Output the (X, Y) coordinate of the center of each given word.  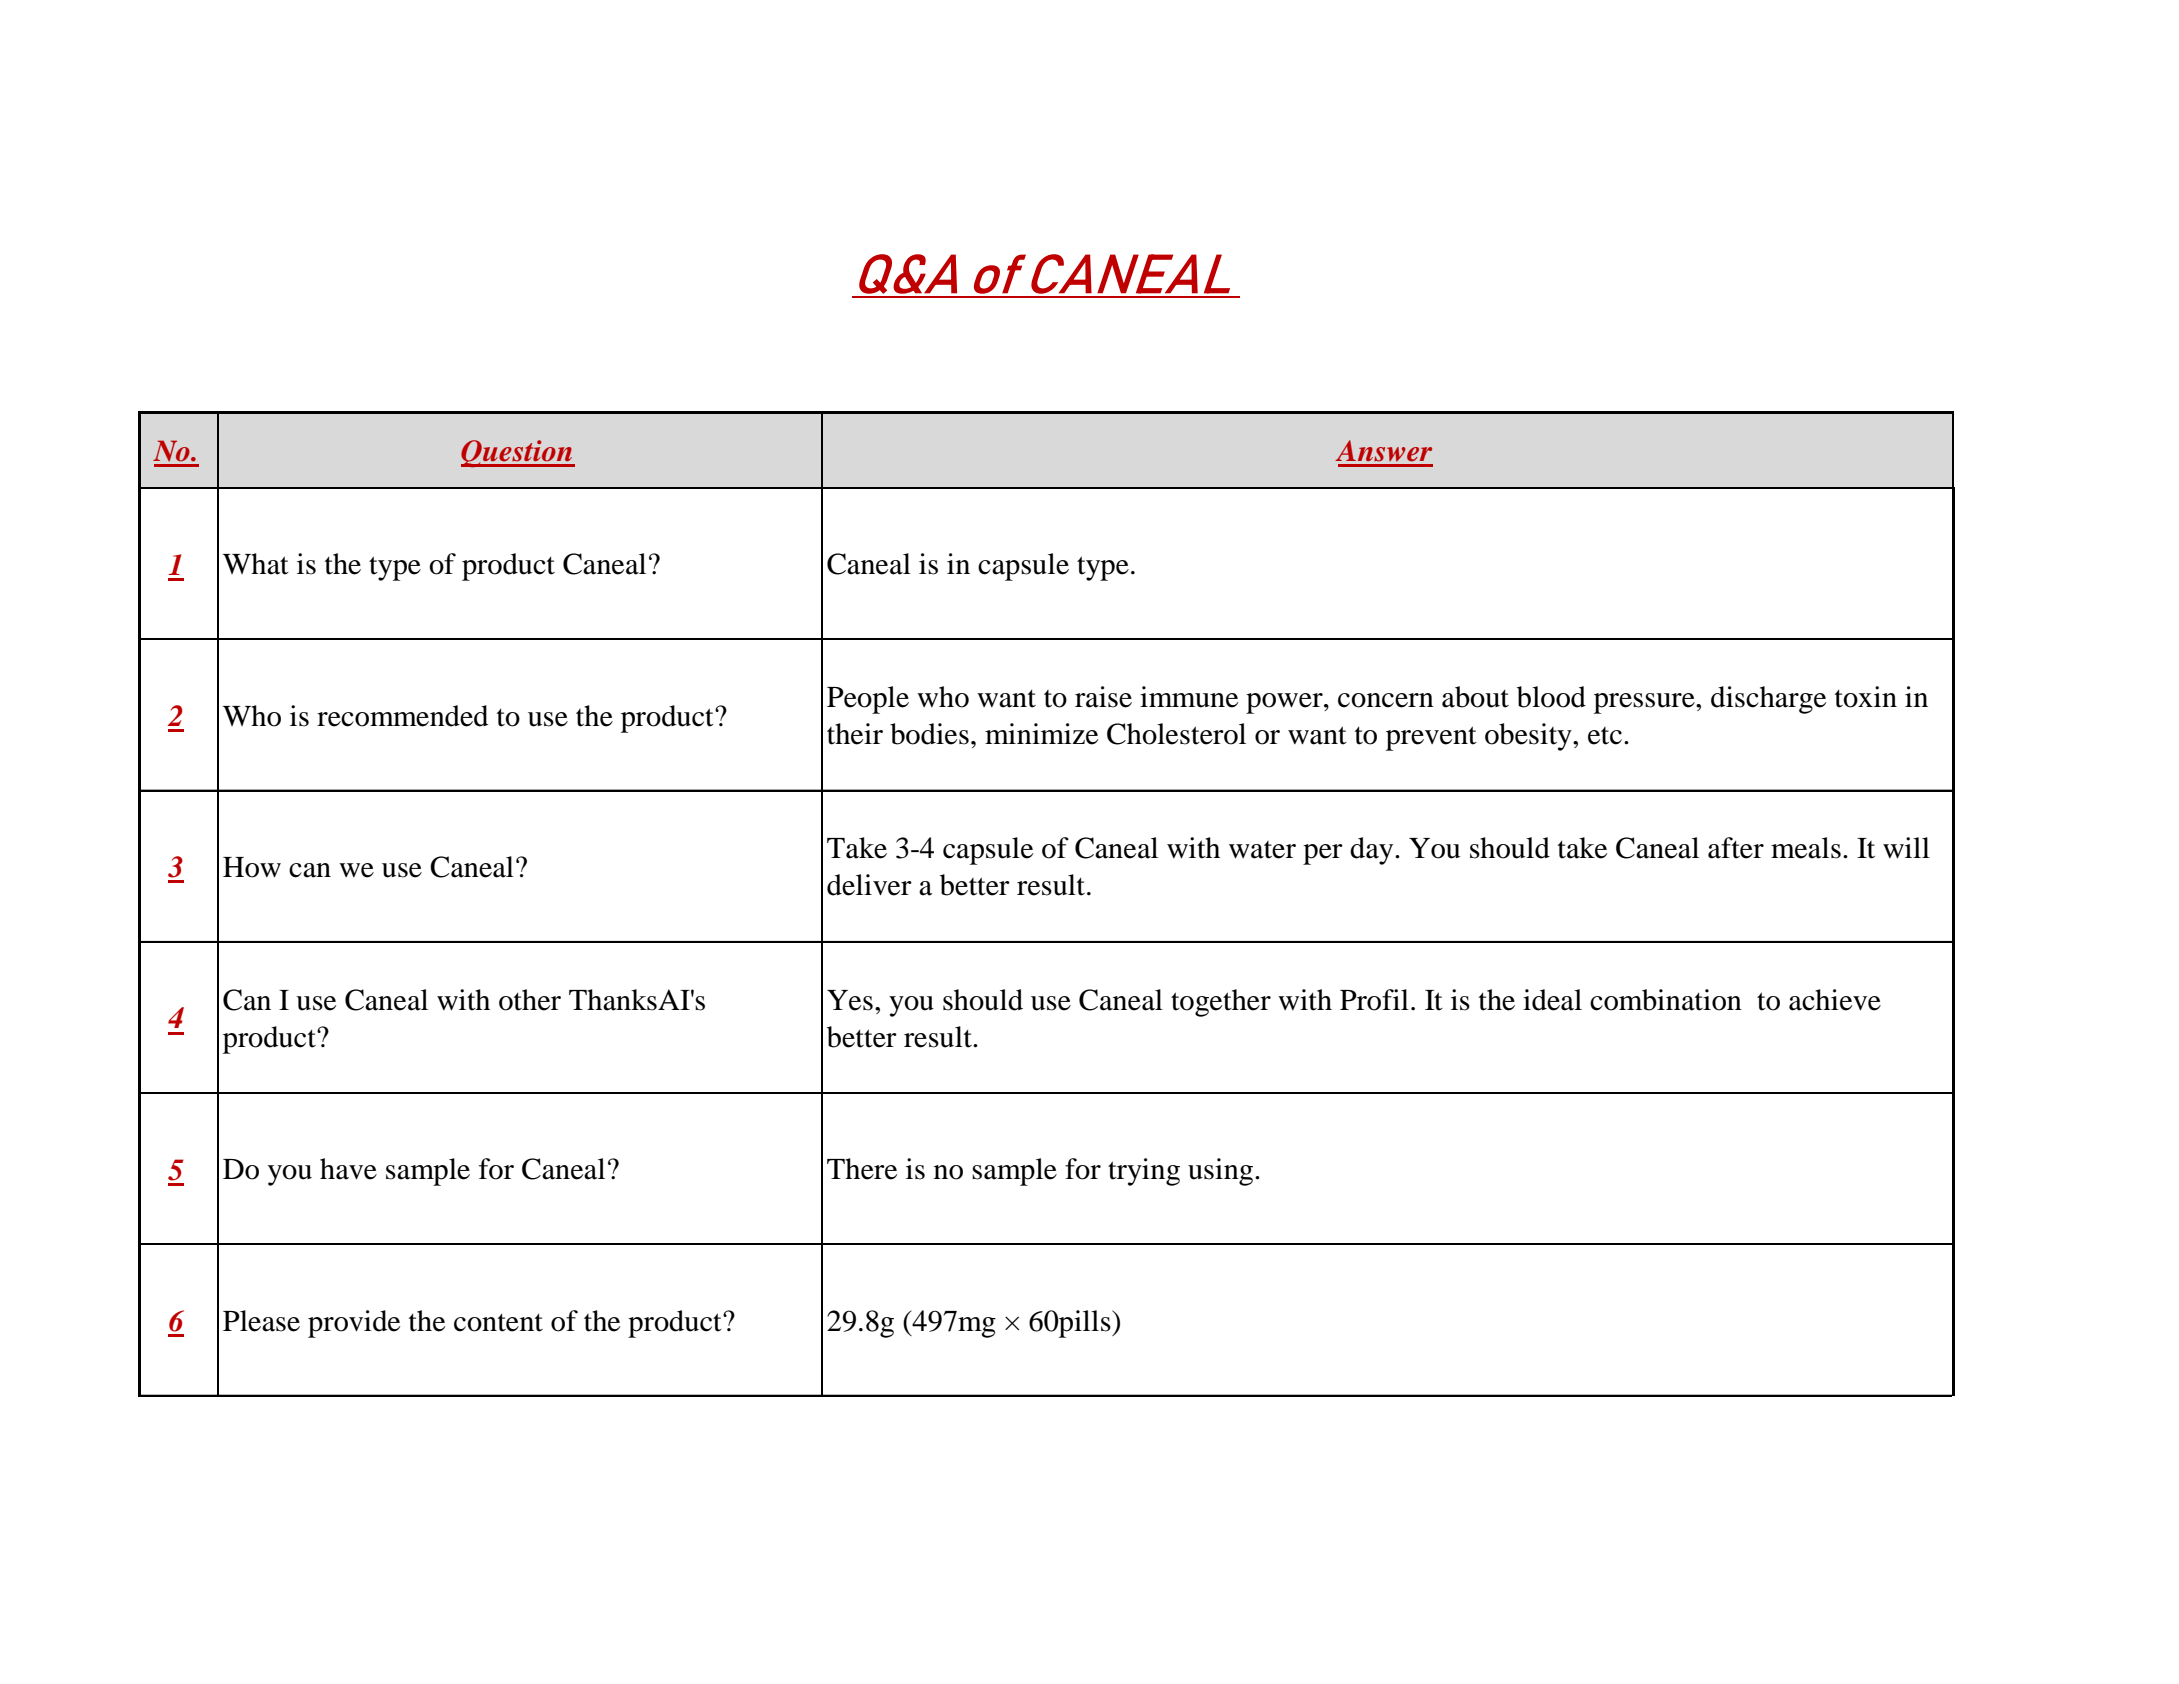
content (498, 1323)
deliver (869, 885)
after (1736, 848)
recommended (402, 716)
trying (1144, 1172)
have (348, 1169)
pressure (1645, 703)
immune (1189, 697)
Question (518, 454)
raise (1103, 697)
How (252, 867)
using (1222, 1172)
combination (1666, 1000)
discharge (1768, 700)
